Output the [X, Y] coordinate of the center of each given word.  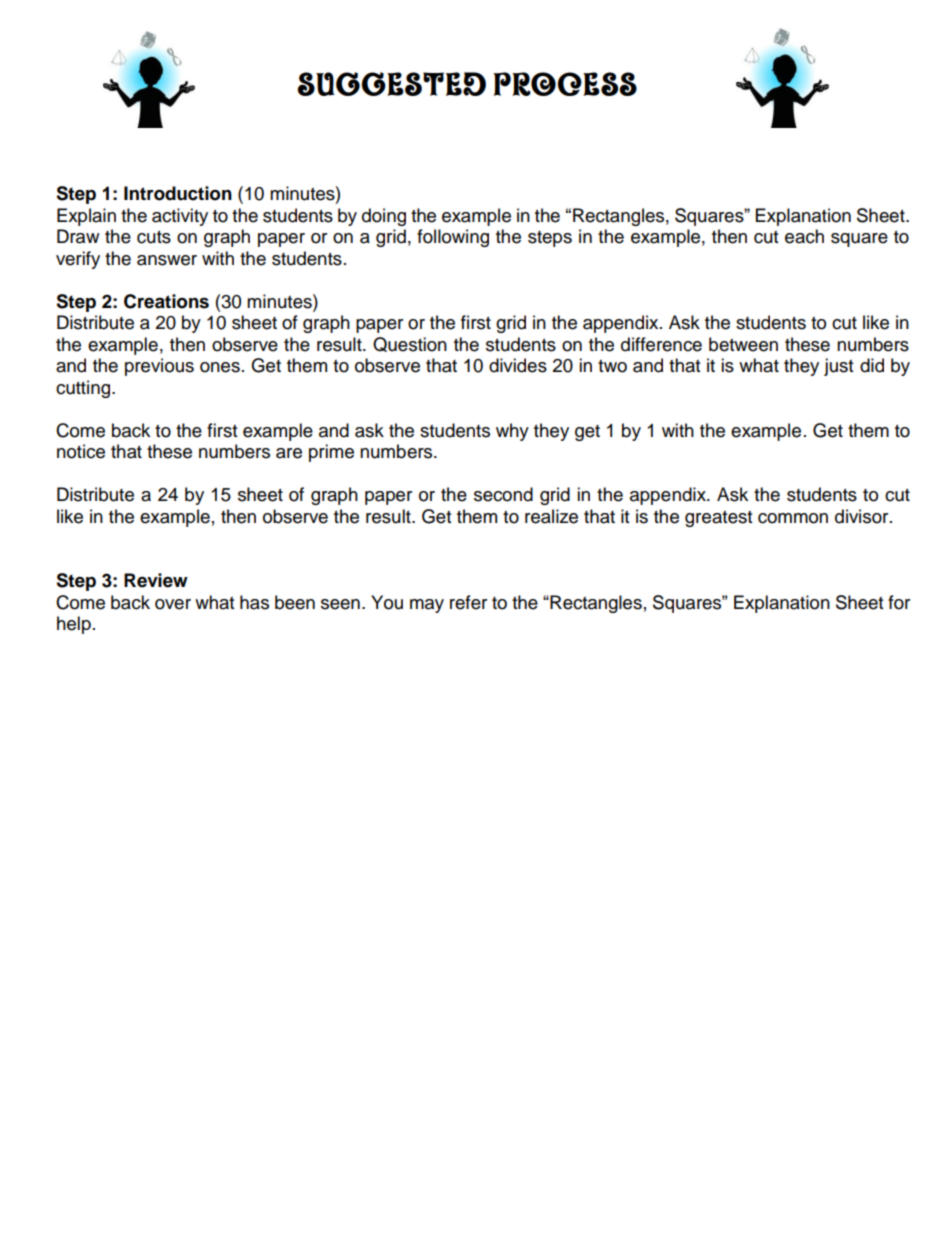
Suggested [391, 84]
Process [565, 84]
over [173, 604]
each [804, 236]
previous [159, 367]
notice [81, 451]
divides [518, 365]
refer [468, 602]
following [453, 238]
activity [180, 217]
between [743, 344]
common [793, 518]
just [838, 367]
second [503, 494]
